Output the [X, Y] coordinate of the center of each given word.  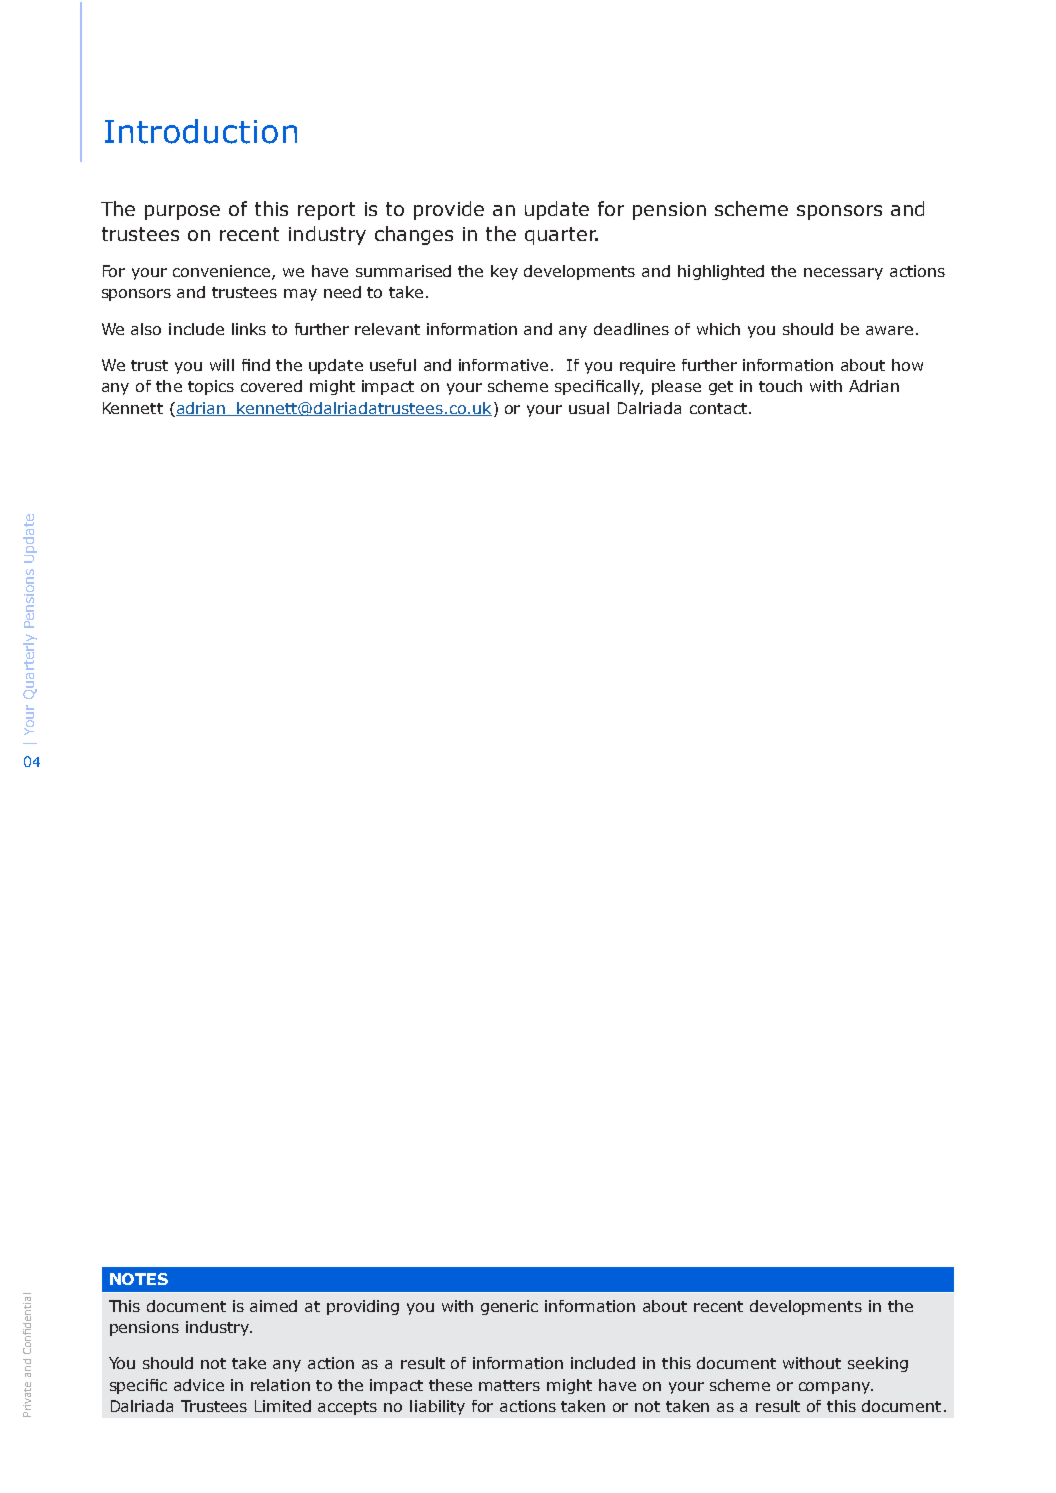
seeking [878, 1364]
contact [718, 408]
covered [271, 386]
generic [509, 1307]
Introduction [201, 131]
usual [589, 408]
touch [780, 386]
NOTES [139, 1279]
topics [211, 387]
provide [449, 210]
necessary [843, 274]
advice [199, 1385]
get [721, 388]
